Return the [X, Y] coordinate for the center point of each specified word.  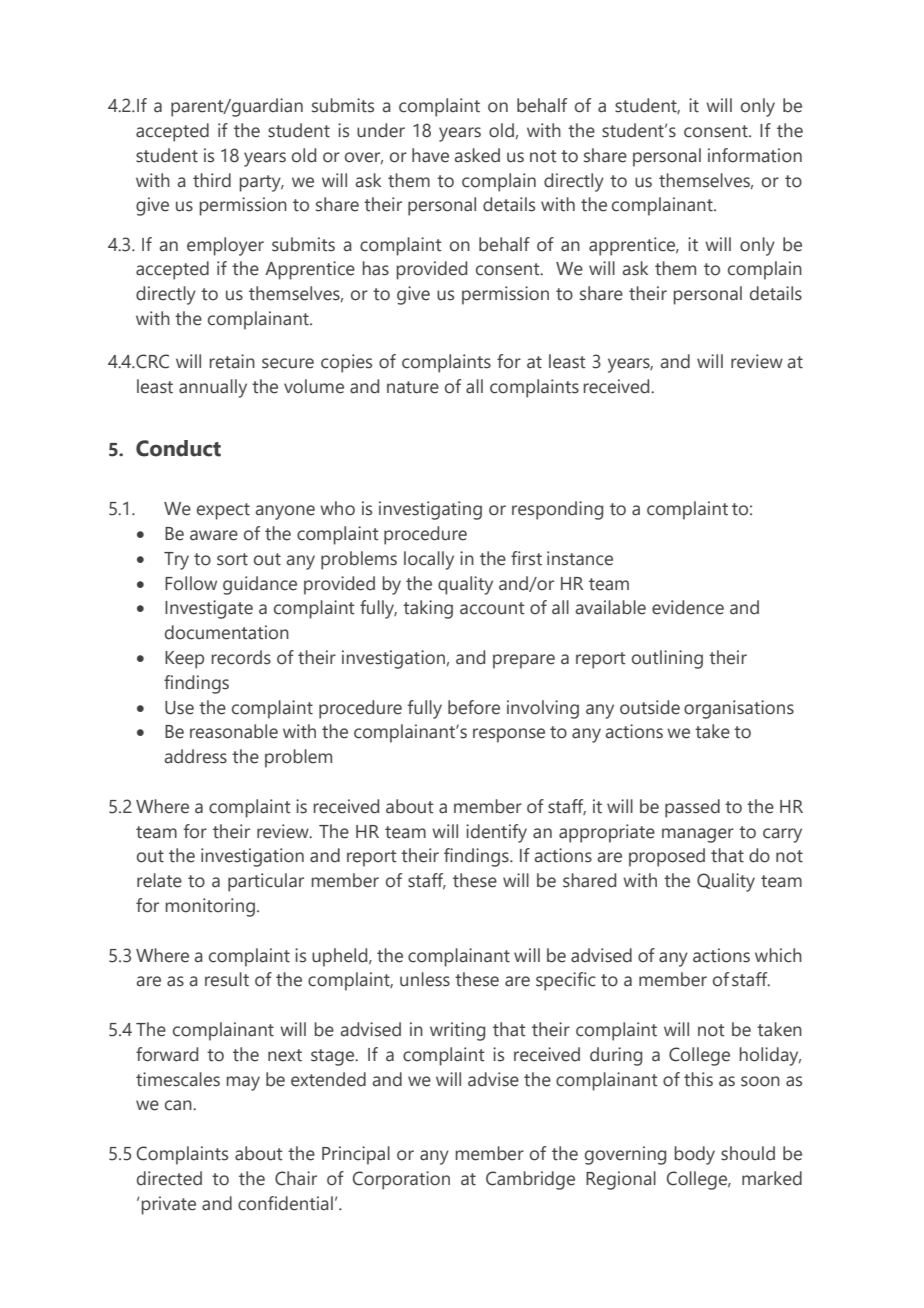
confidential [285, 1203]
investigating [430, 510]
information [755, 155]
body [695, 1155]
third [212, 180]
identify [496, 833]
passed [692, 808]
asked [477, 155]
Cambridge [530, 1180]
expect [223, 511]
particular [266, 882]
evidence [688, 607]
